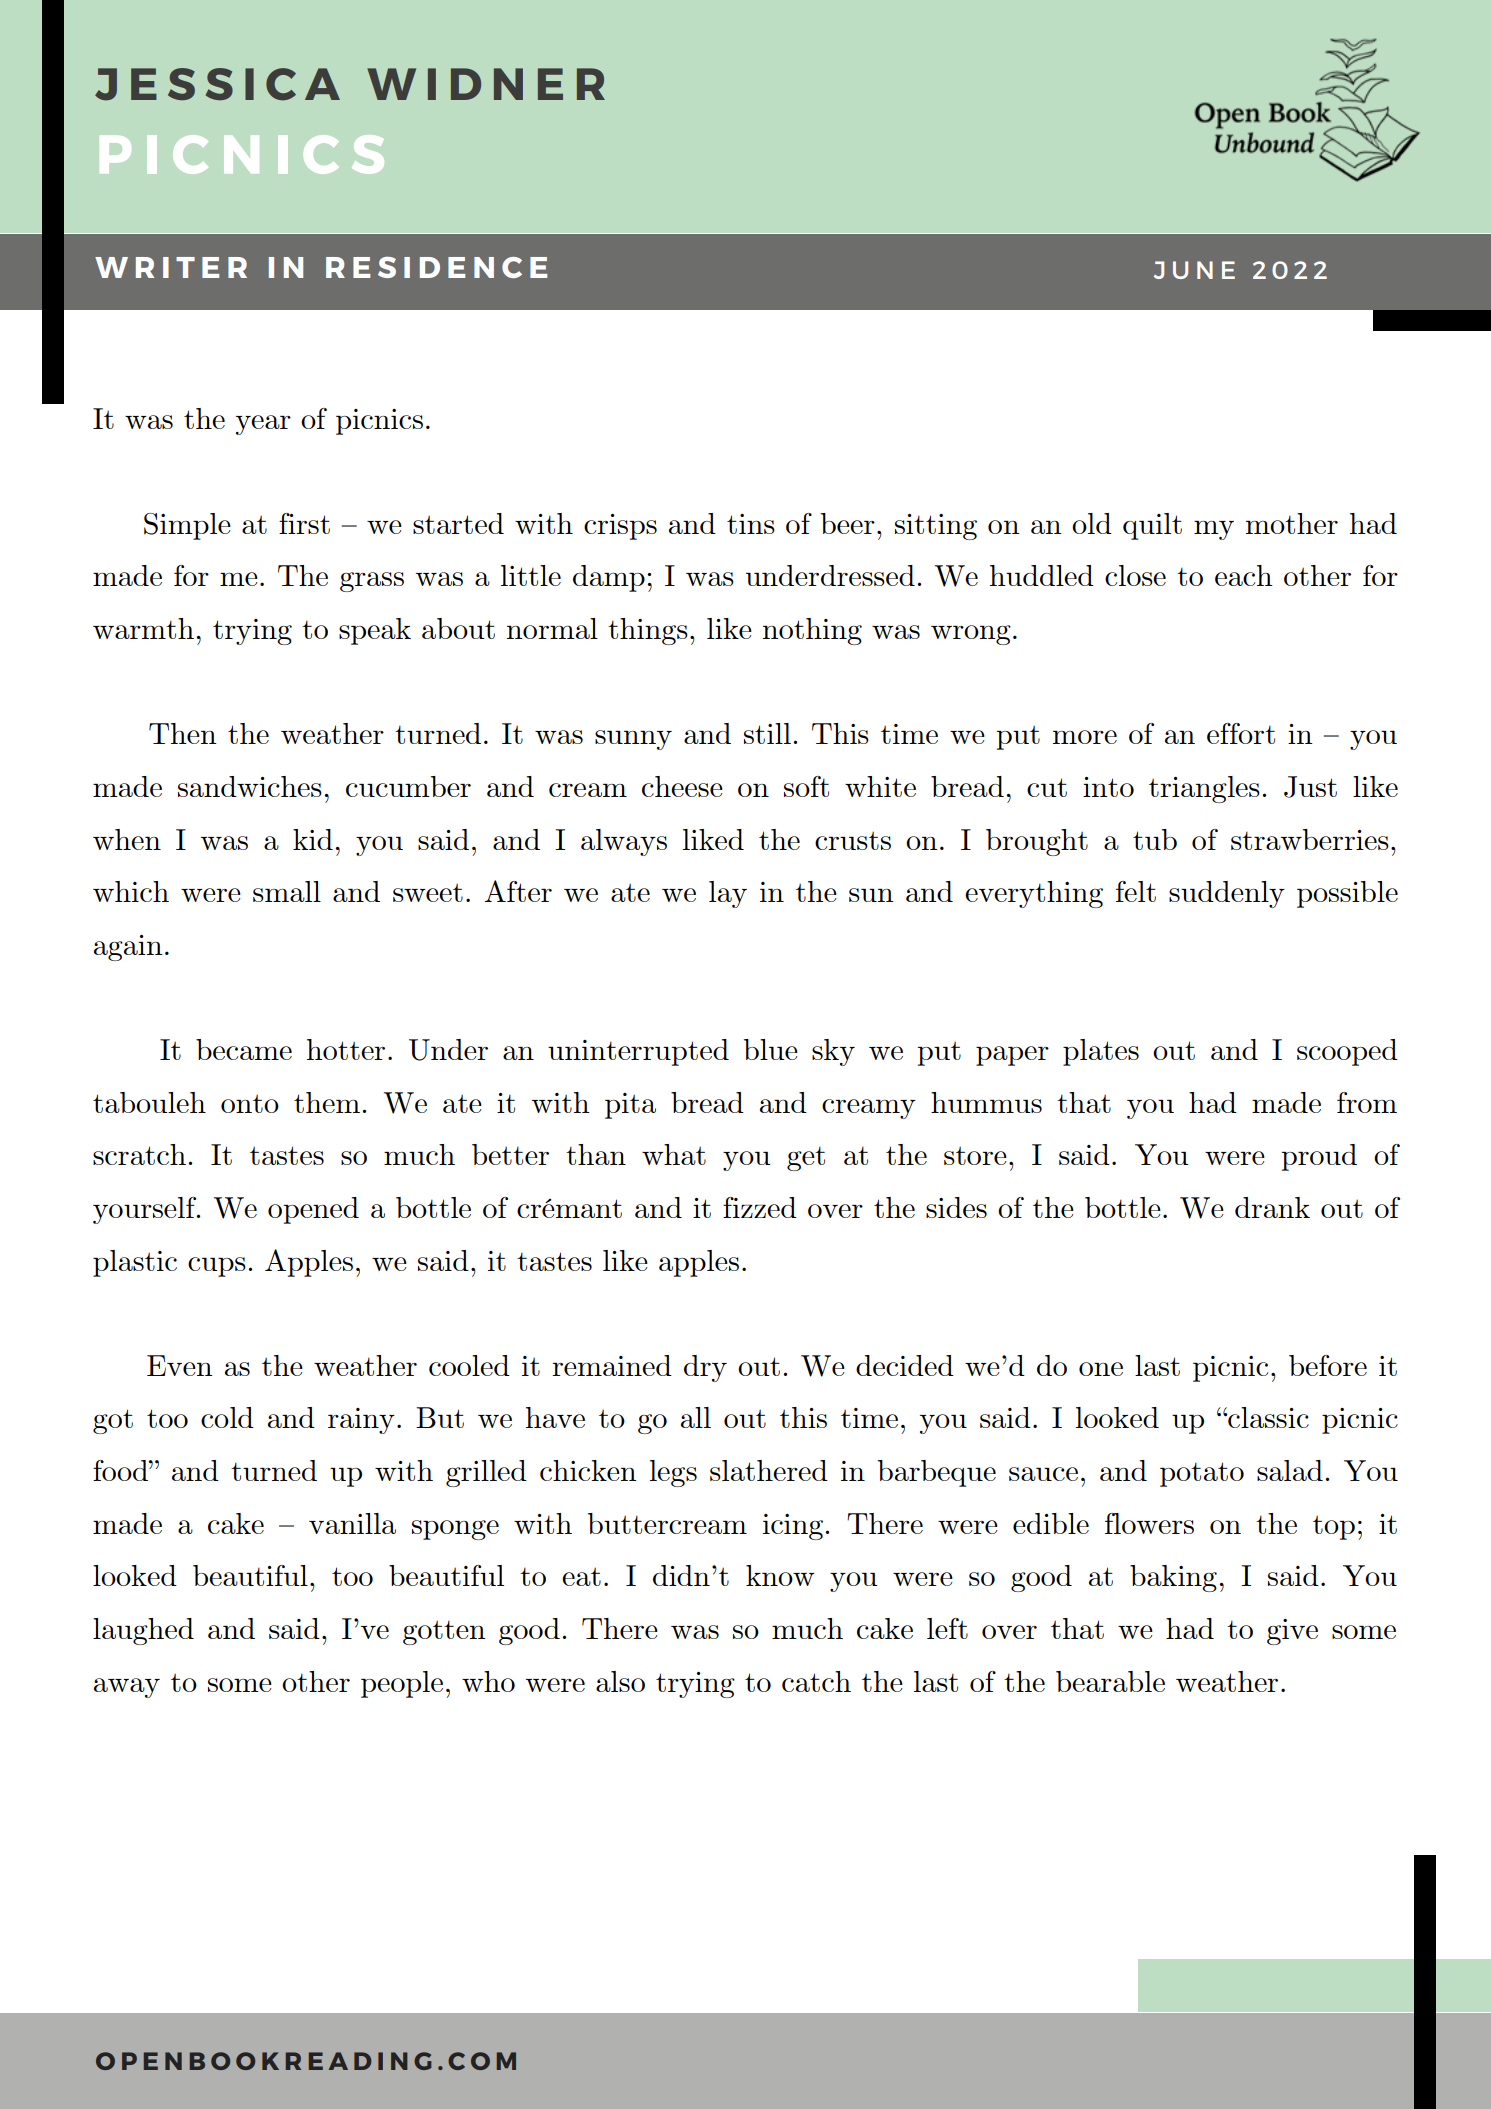  What do you see at coordinates (143, 1631) in the screenshot?
I see `laughed` at bounding box center [143, 1631].
